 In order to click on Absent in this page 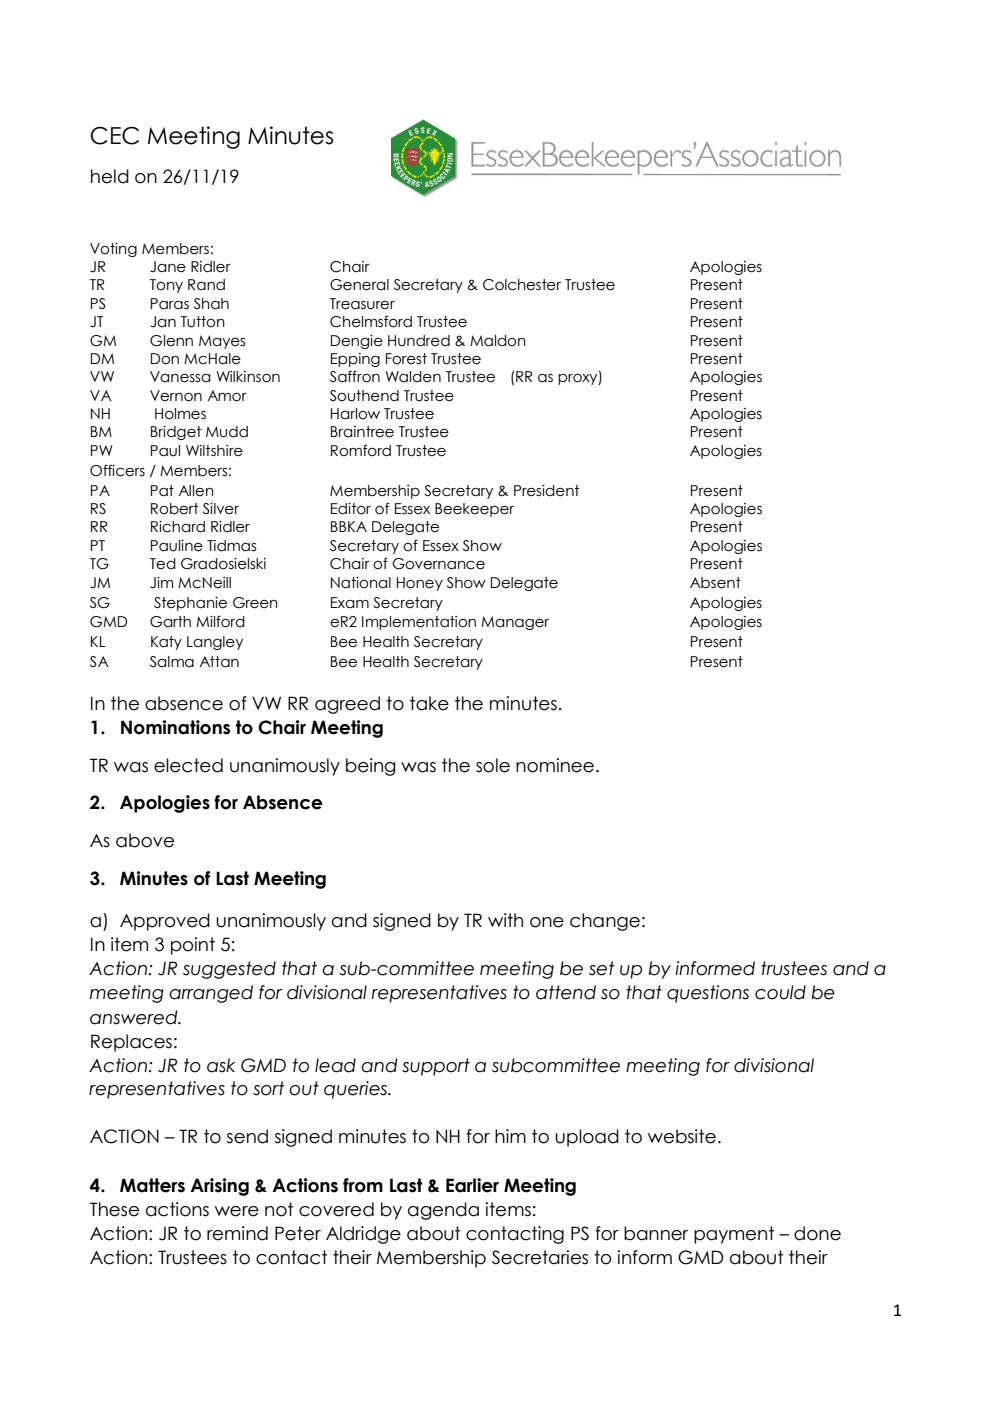, I will do `click(715, 583)`.
